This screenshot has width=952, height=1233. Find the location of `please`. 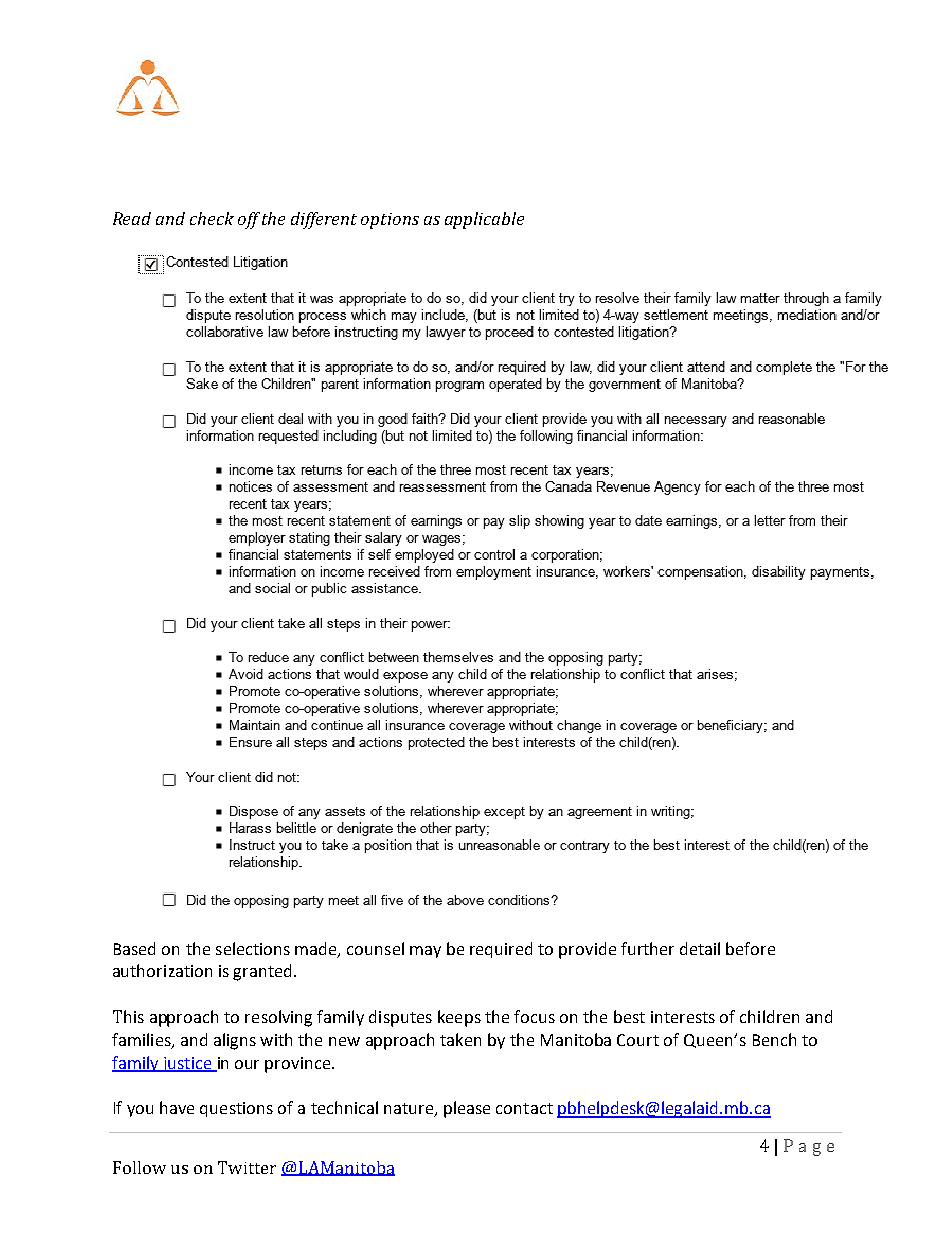

please is located at coordinates (467, 1109).
